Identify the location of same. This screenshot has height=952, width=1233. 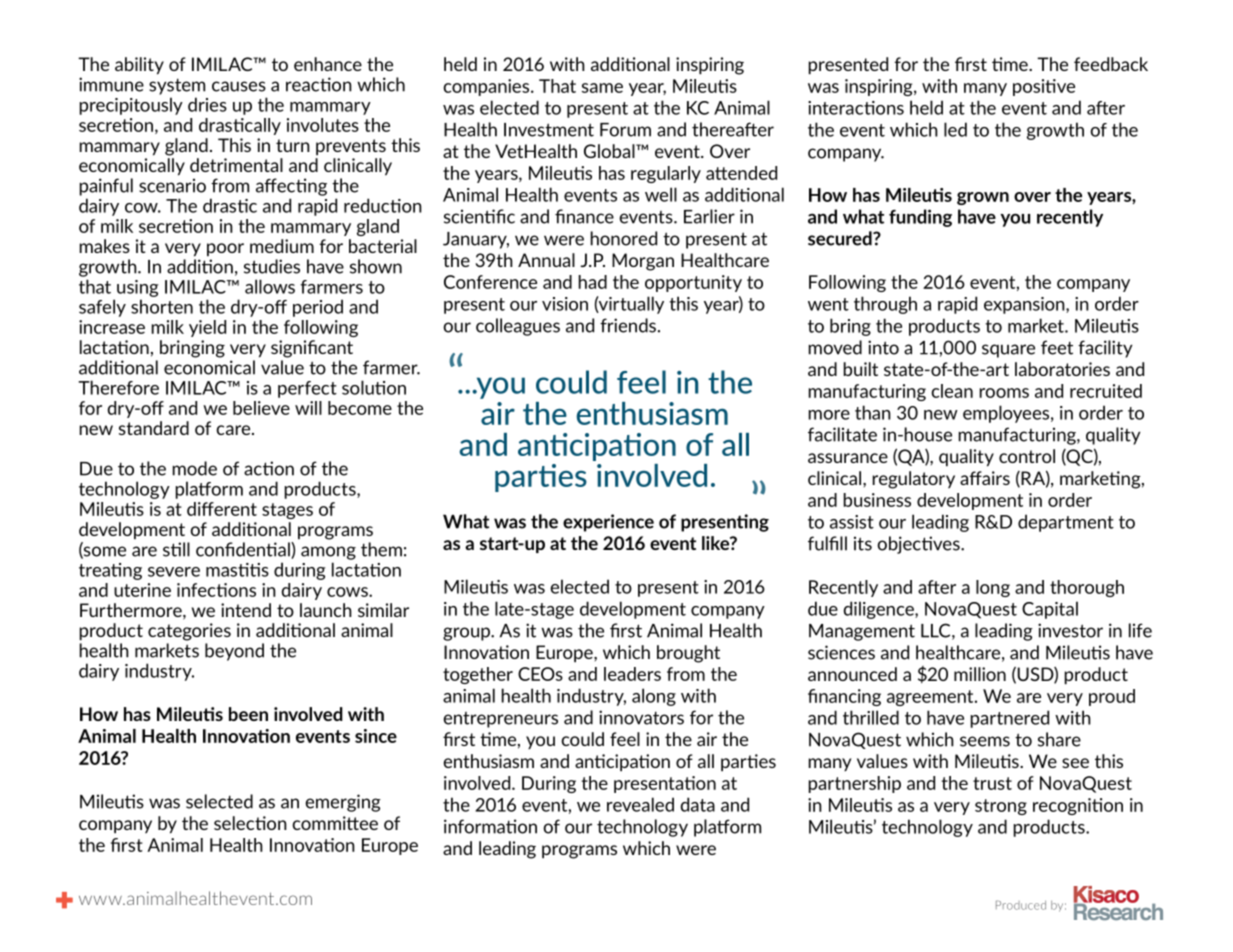
(602, 88).
